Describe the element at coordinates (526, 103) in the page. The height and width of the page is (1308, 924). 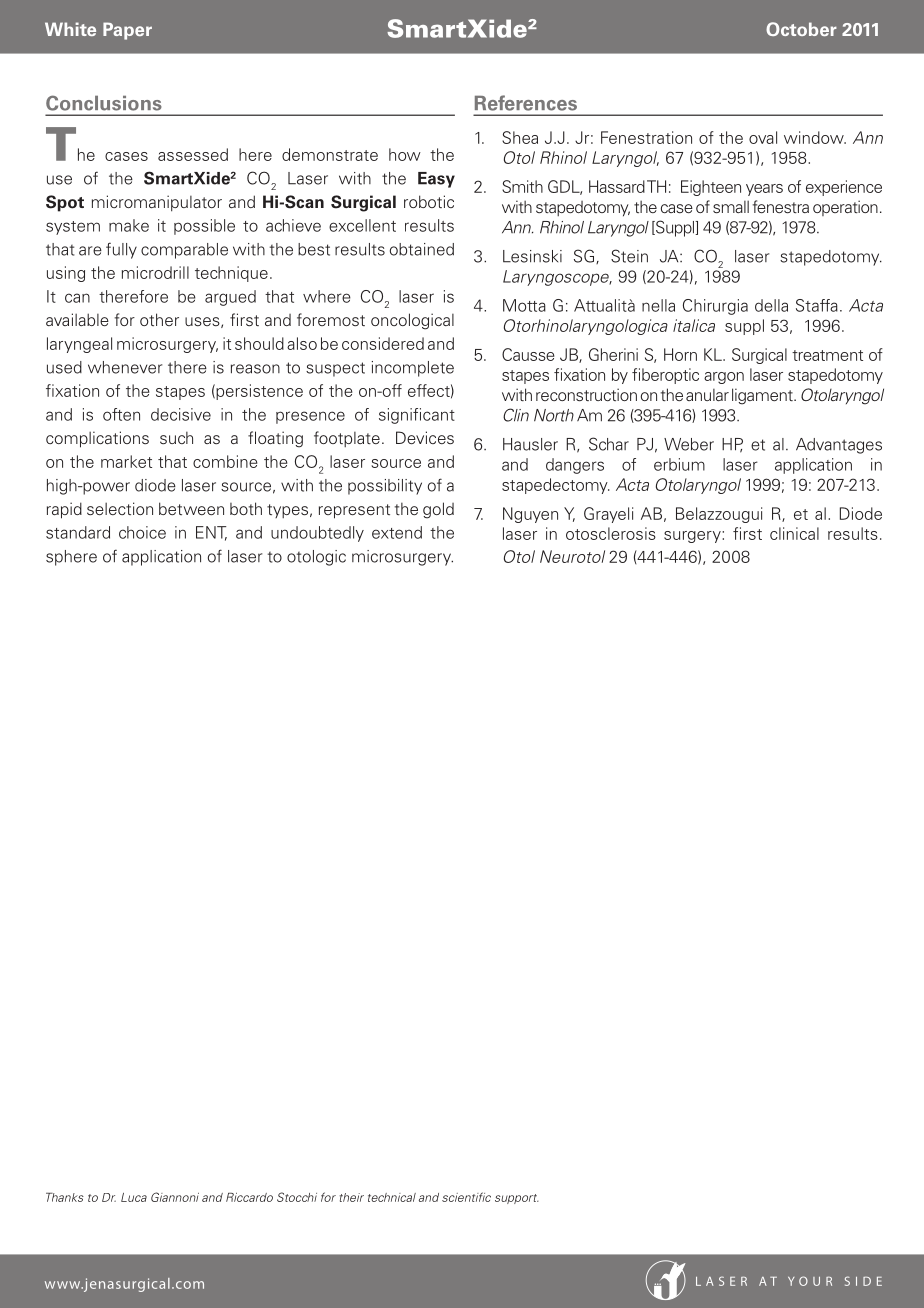
I see `References` at that location.
